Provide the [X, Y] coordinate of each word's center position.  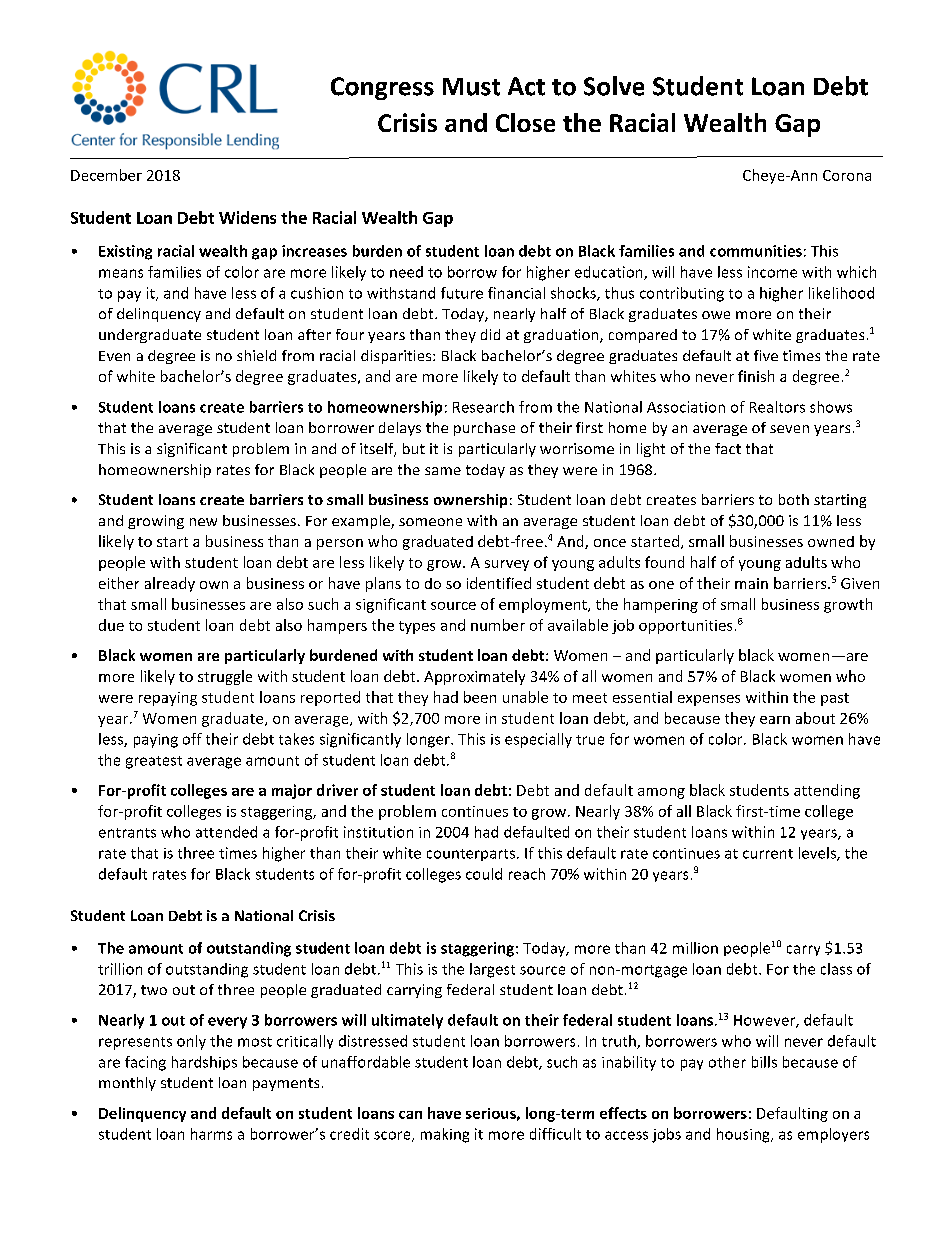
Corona [847, 175]
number [498, 625]
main [751, 583]
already [170, 584]
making [445, 1135]
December [106, 175]
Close [525, 122]
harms [211, 1134]
